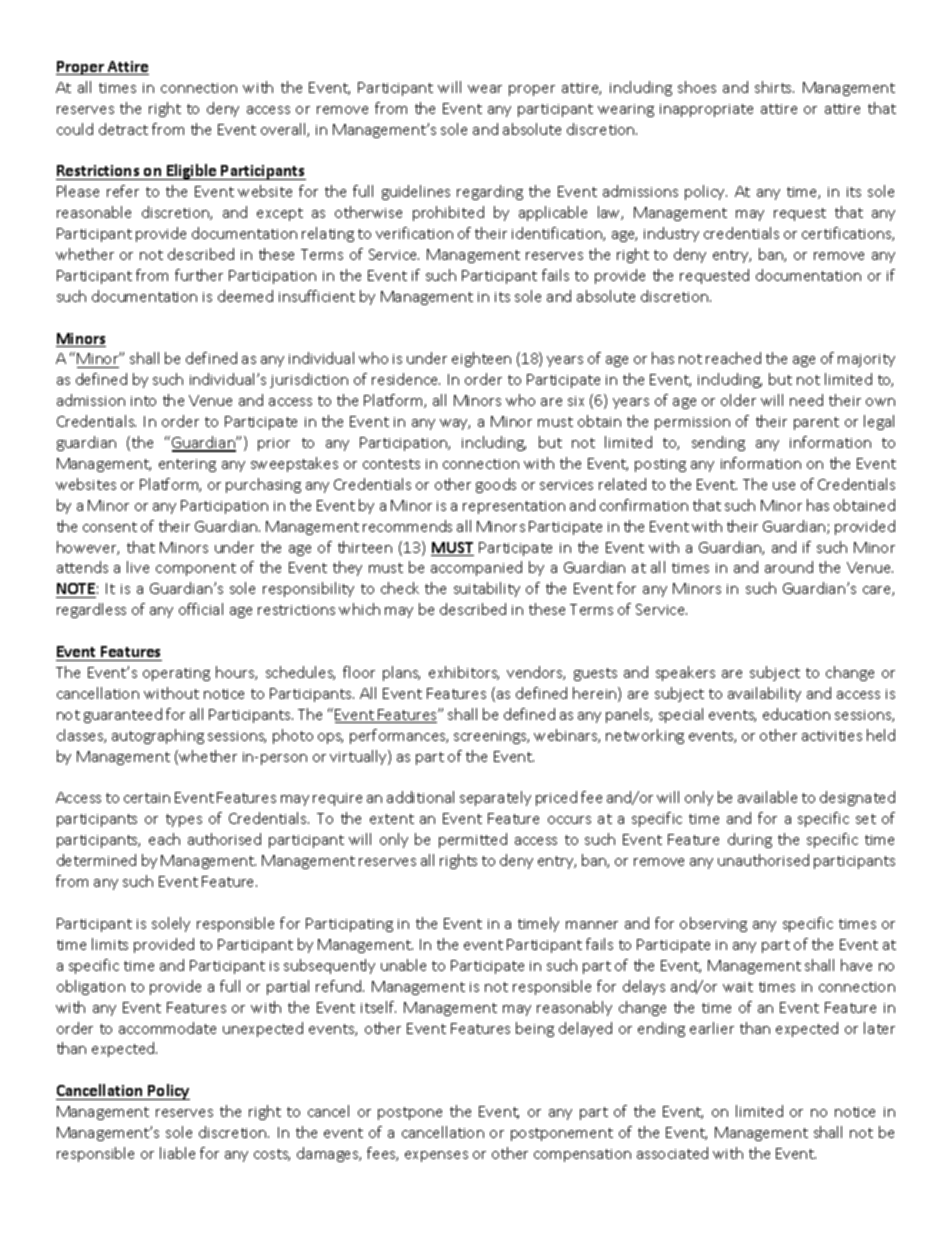 This document has width=952, height=1233. Describe the element at coordinates (473, 840) in the document. I see `permitted` at that location.
